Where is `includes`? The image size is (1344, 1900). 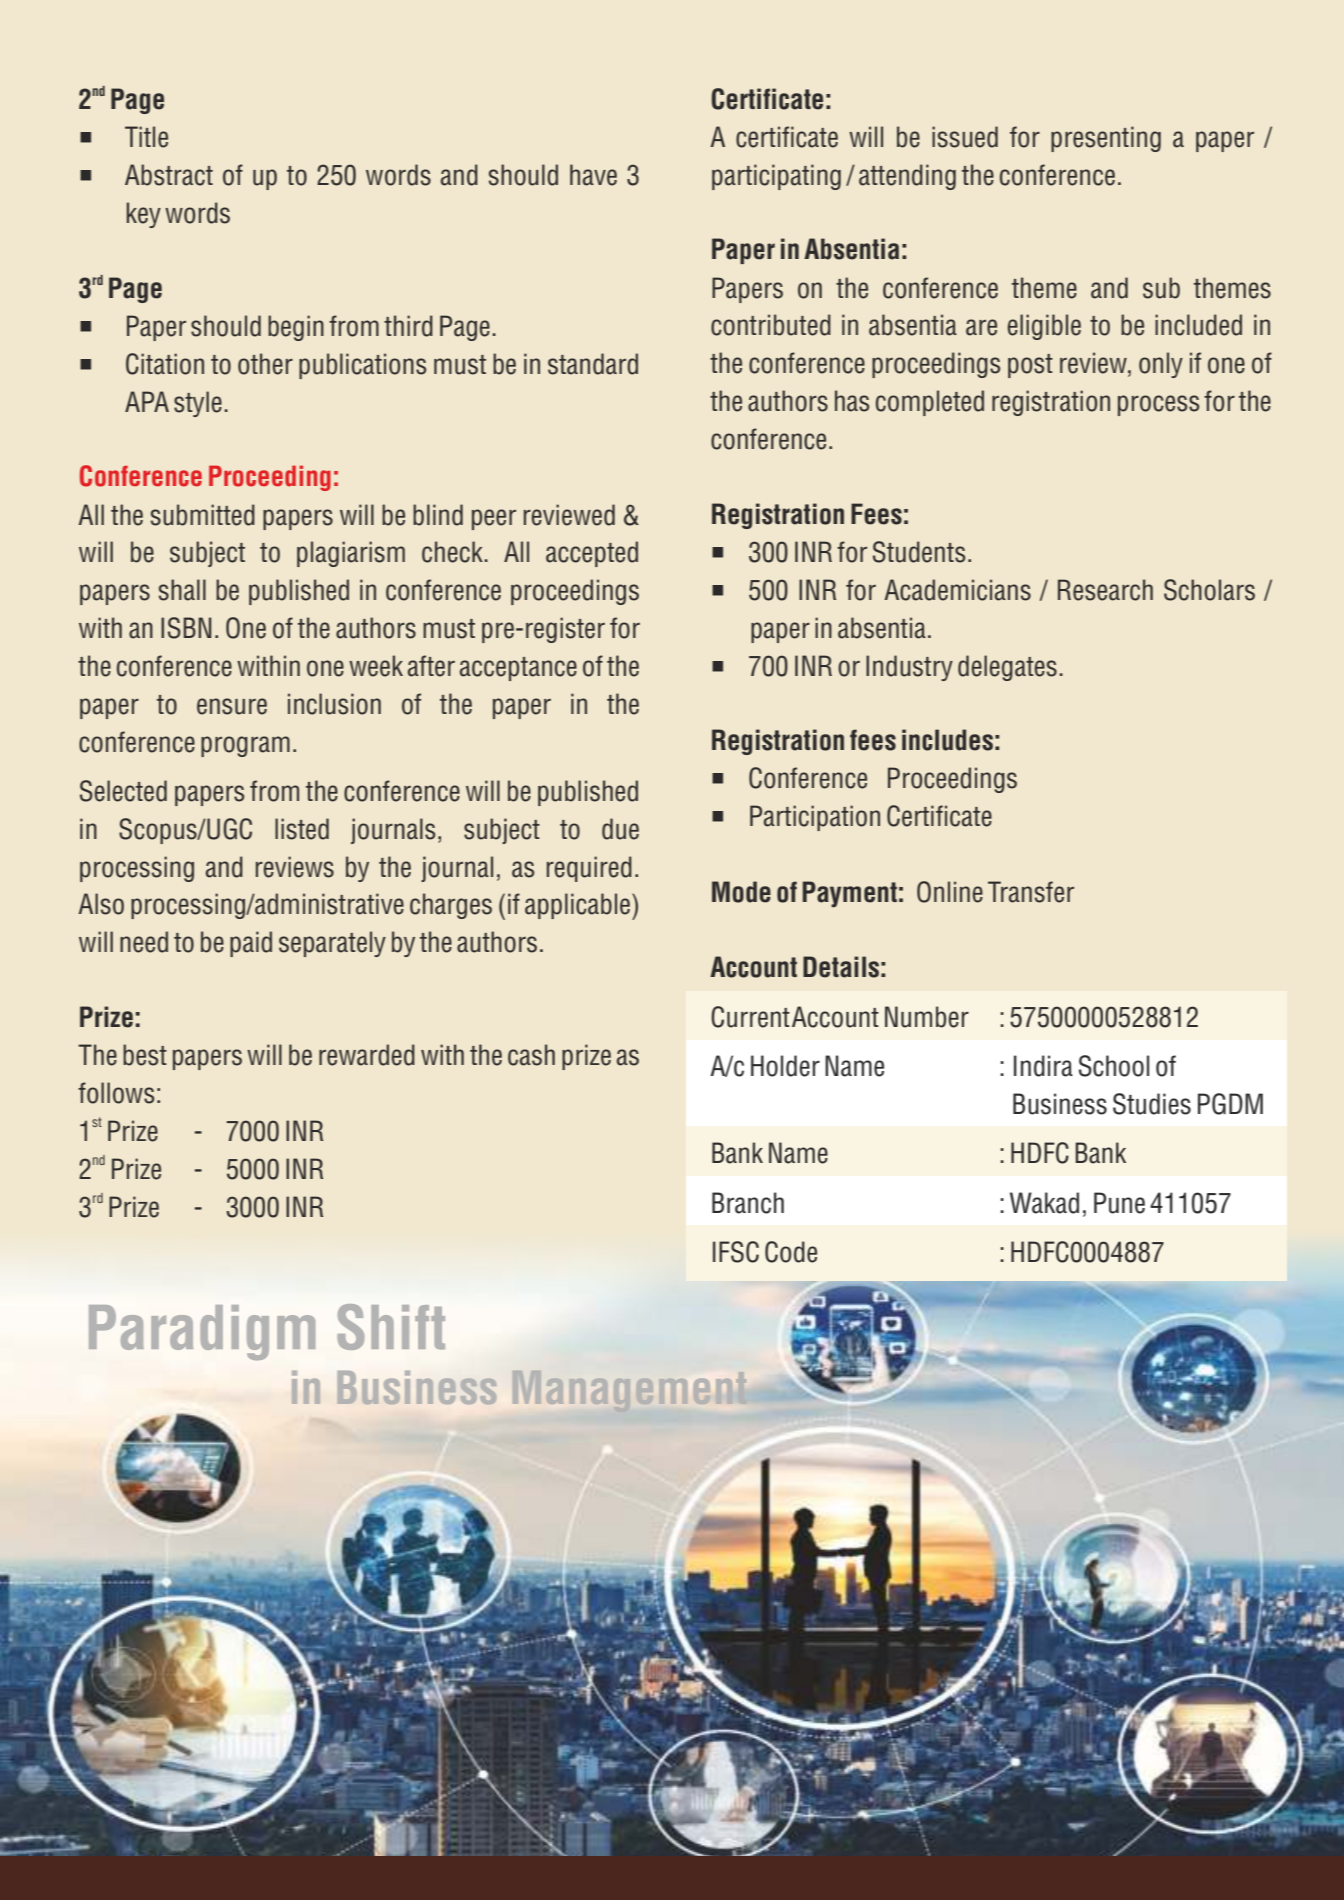 includes is located at coordinates (947, 740).
